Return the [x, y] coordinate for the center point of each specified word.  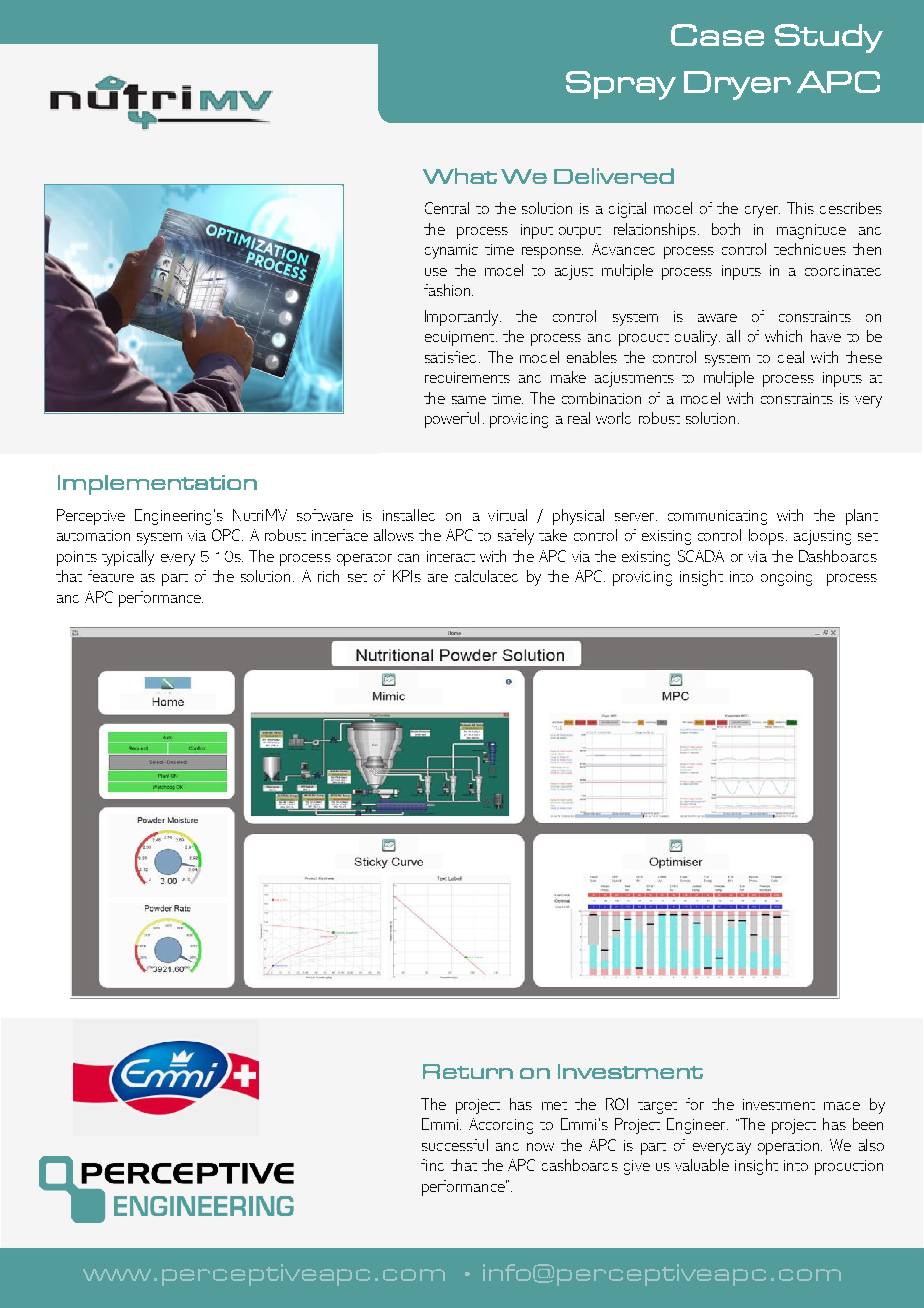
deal [791, 357]
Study [829, 38]
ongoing [786, 578]
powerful [452, 420]
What [460, 176]
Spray [621, 85]
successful [455, 1145]
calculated [486, 576]
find [432, 1165]
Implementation [157, 485]
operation [788, 1147]
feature [111, 576]
